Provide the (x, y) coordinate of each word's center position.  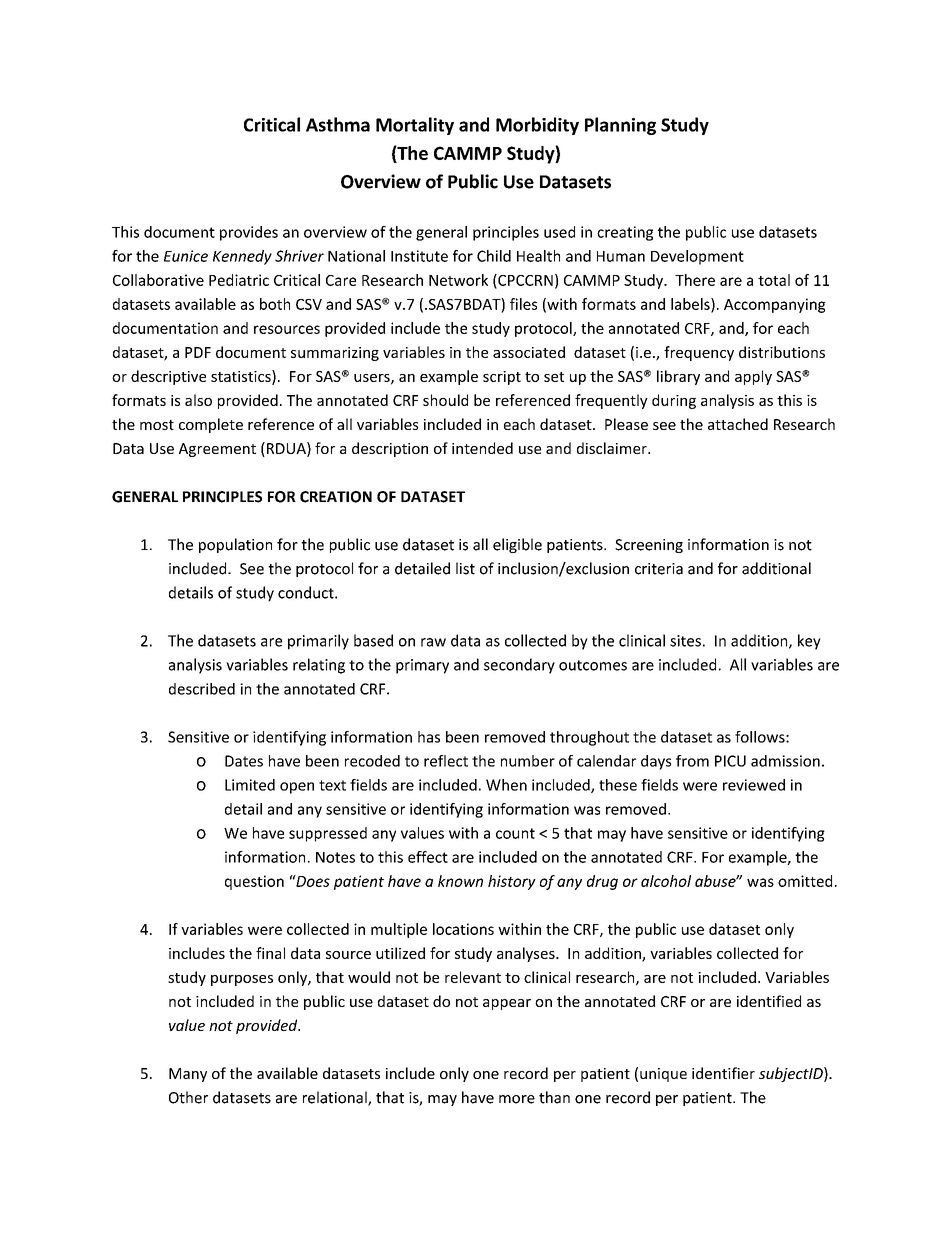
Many (188, 1075)
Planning (620, 126)
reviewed (754, 785)
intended (482, 448)
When (506, 785)
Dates (244, 761)
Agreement (217, 450)
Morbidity (537, 126)
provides (249, 233)
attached (738, 424)
